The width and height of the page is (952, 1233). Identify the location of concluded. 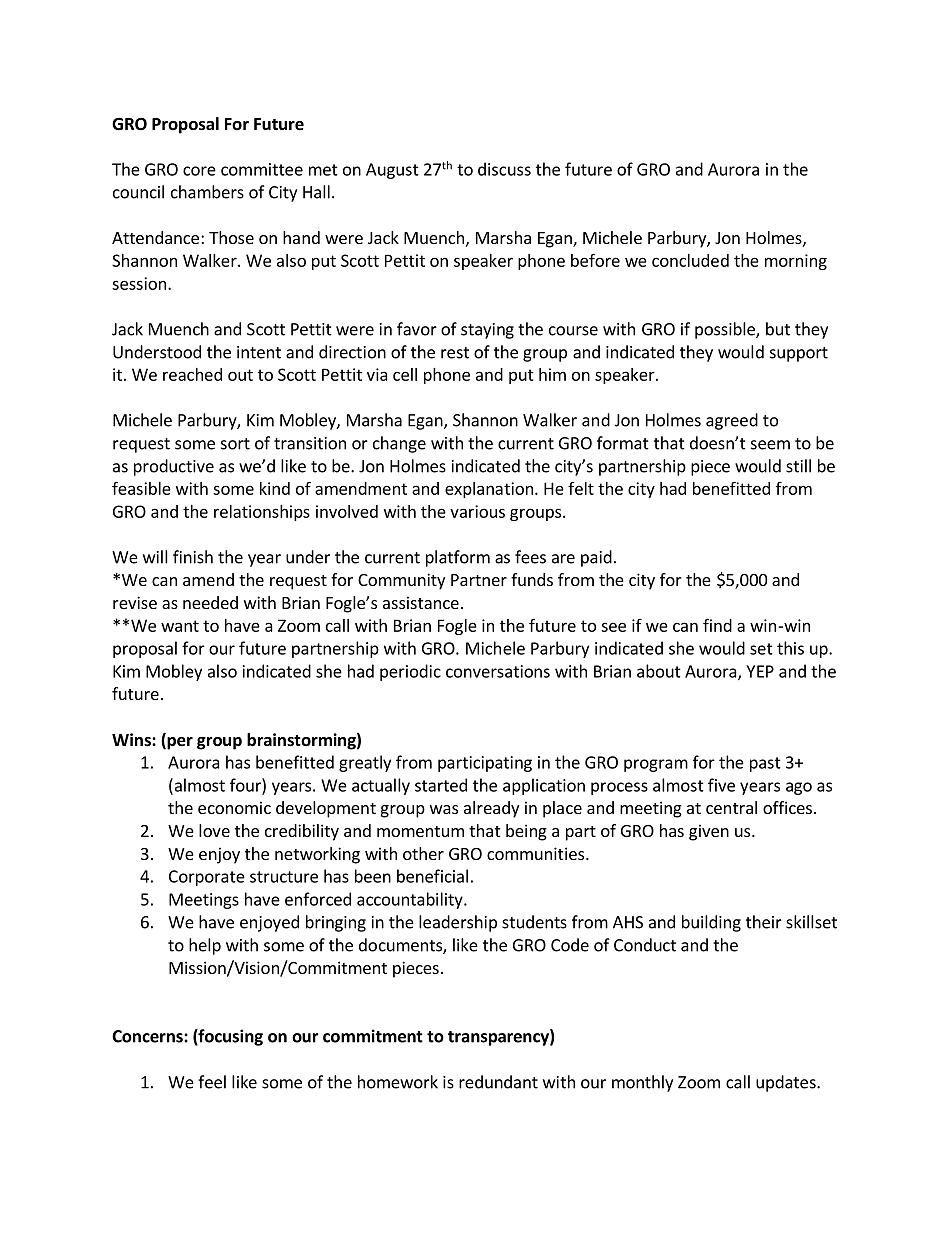
(690, 260).
